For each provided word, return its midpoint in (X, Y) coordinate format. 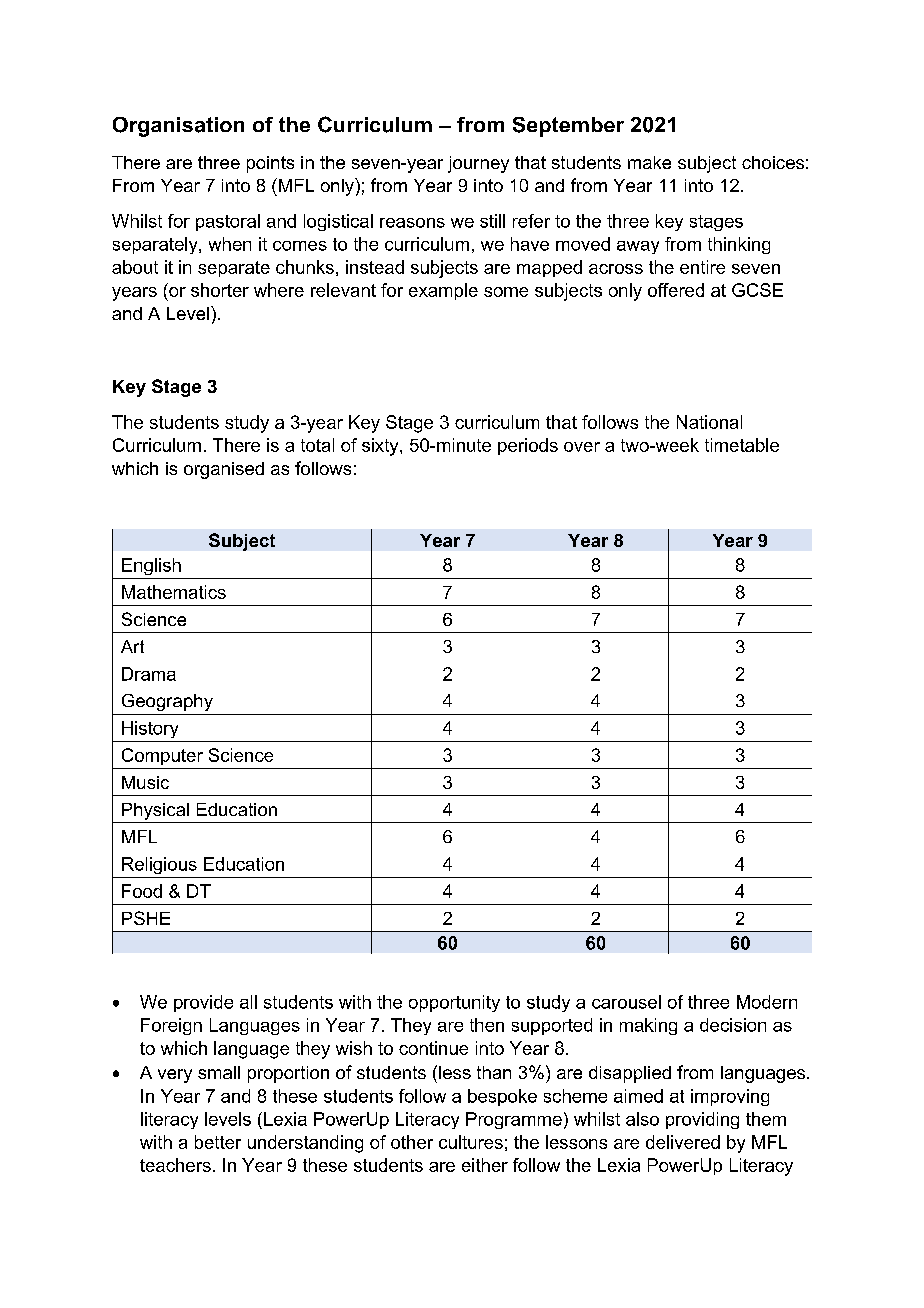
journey (478, 164)
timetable (742, 445)
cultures (471, 1142)
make (649, 162)
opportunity (454, 1003)
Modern (767, 1002)
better (218, 1142)
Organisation (178, 127)
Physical (155, 811)
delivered (683, 1142)
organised (224, 470)
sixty (381, 447)
